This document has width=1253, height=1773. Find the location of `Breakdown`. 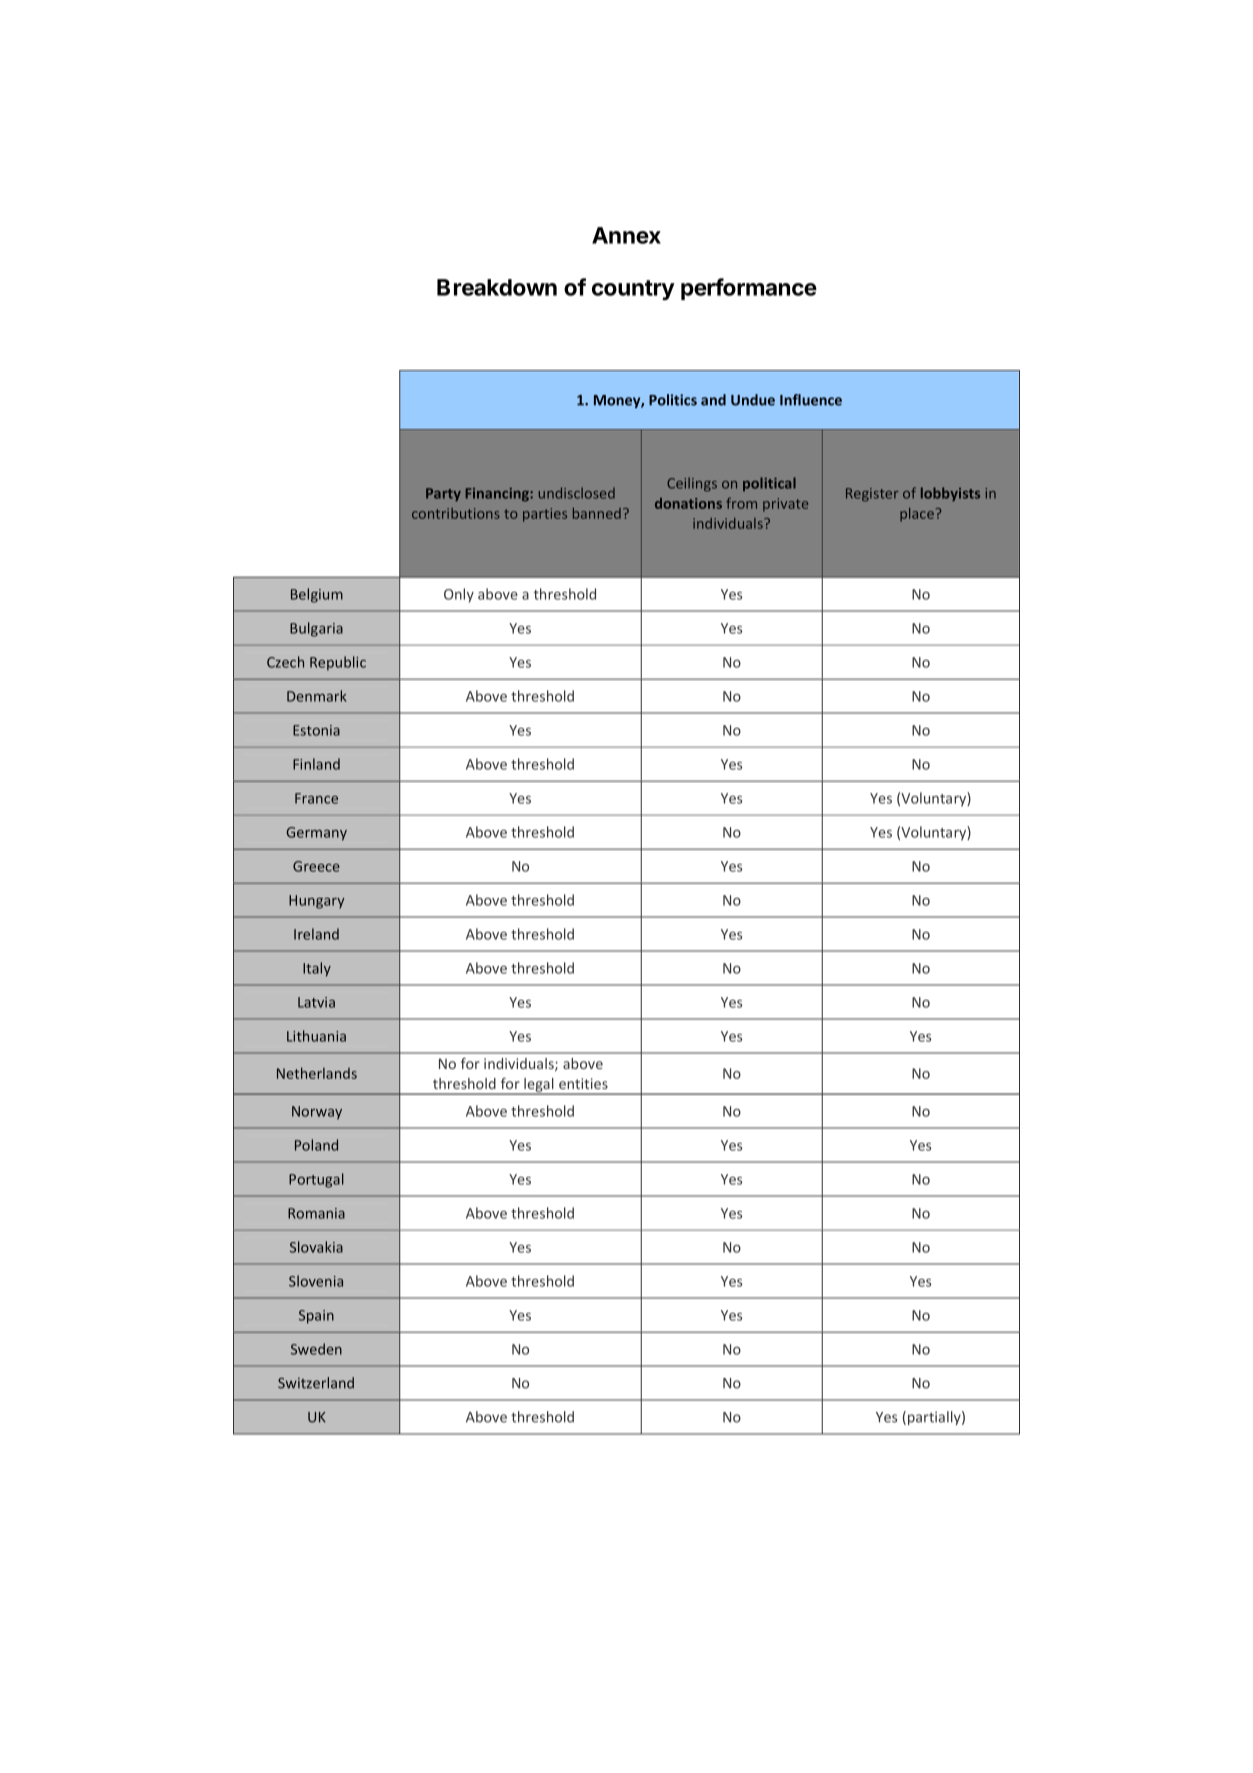

Breakdown is located at coordinates (497, 287).
